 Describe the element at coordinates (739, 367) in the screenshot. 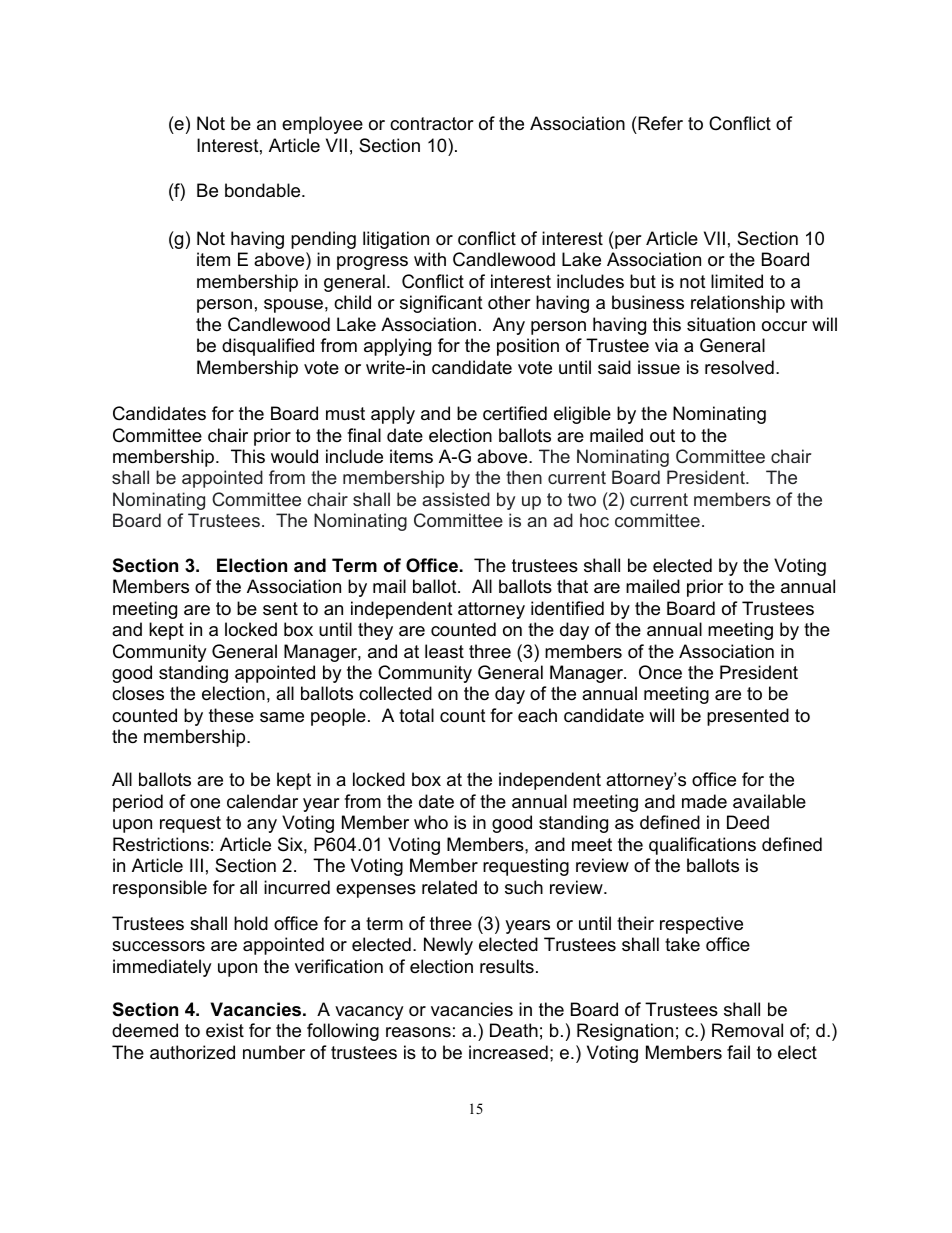

I see `resolved` at that location.
